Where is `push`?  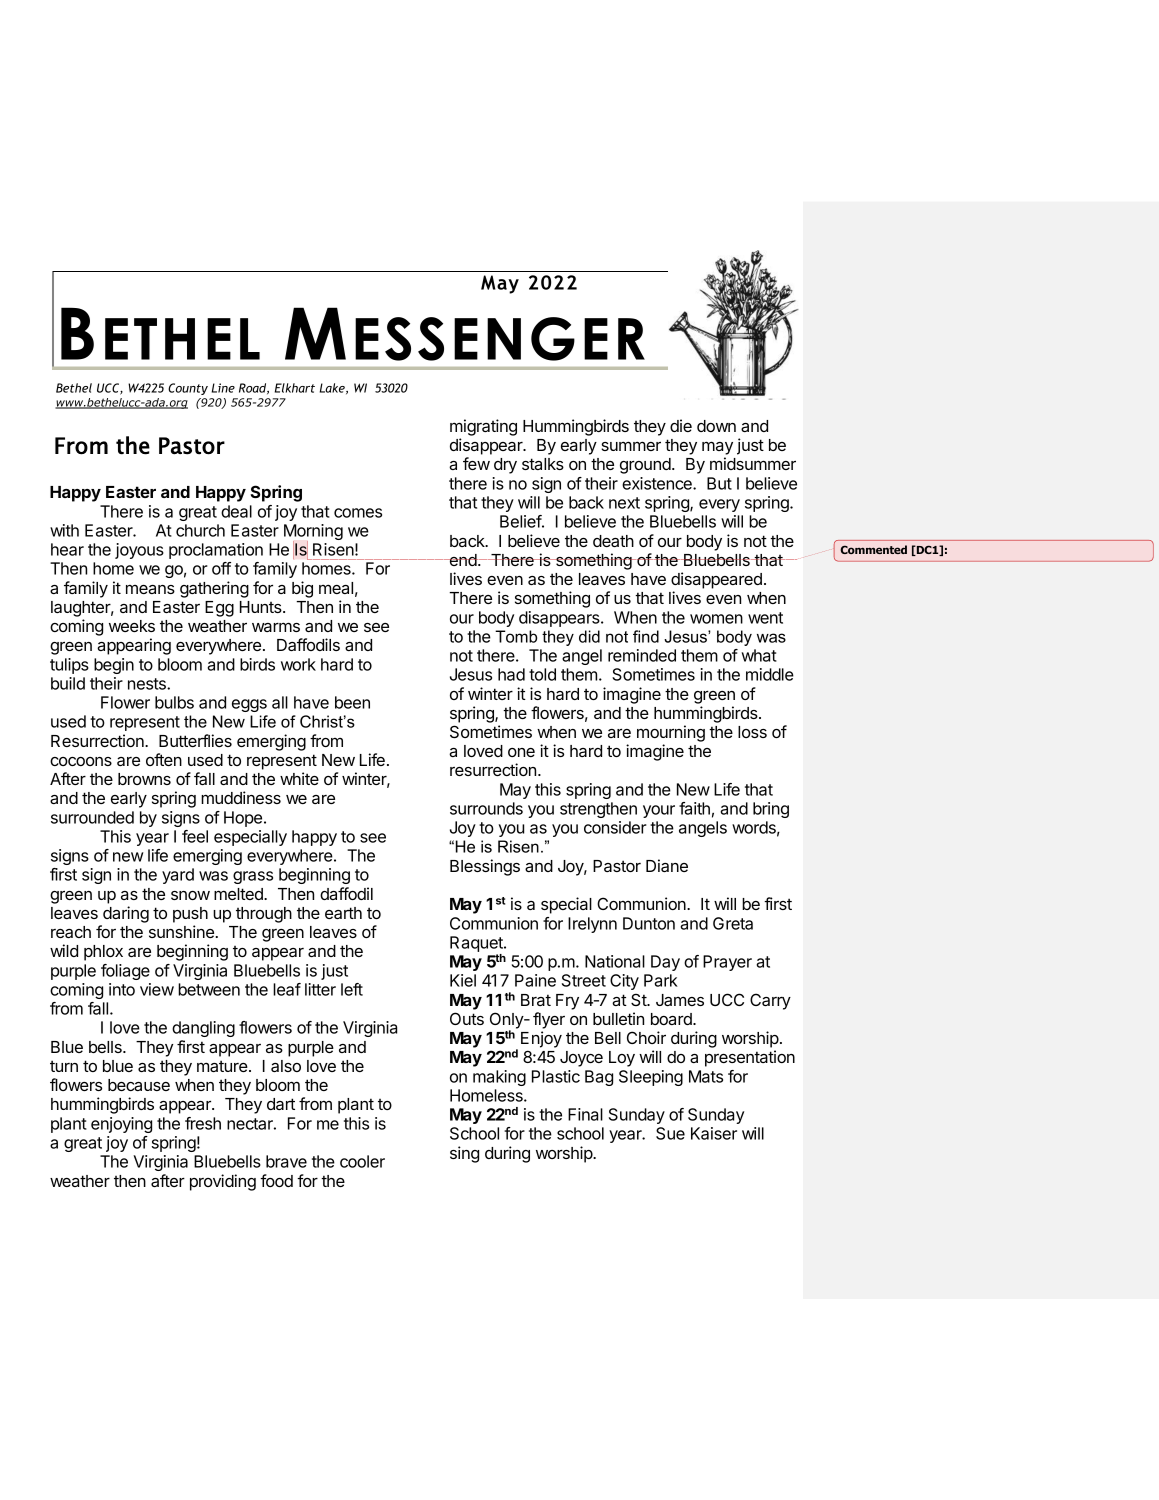 push is located at coordinates (190, 915).
